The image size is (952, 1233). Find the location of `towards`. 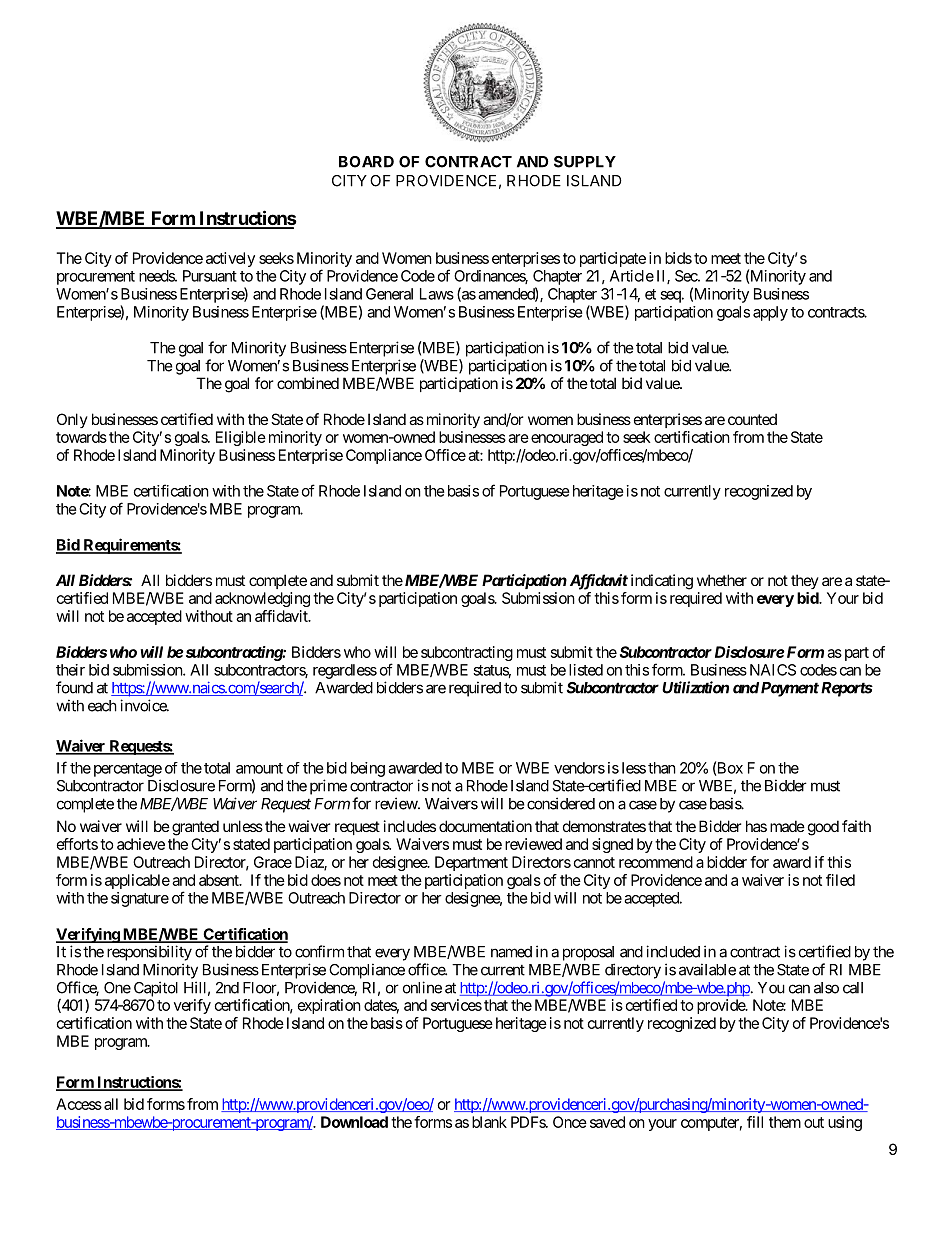

towards is located at coordinates (81, 437).
